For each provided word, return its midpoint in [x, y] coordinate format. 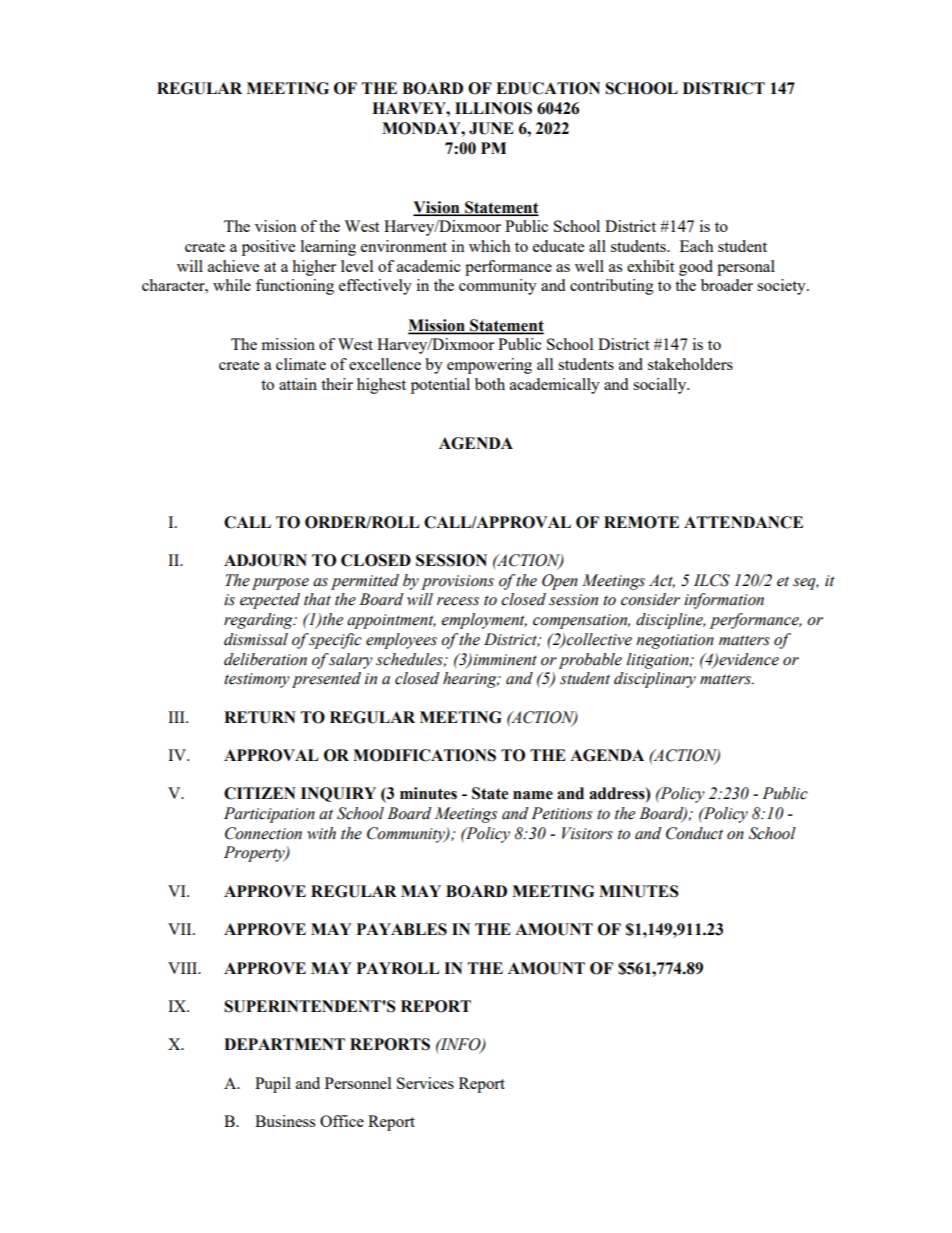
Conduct [694, 833]
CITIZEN [260, 793]
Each [696, 246]
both [490, 384]
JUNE [491, 128]
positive [268, 248]
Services [425, 1083]
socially [661, 386]
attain [298, 384]
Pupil [273, 1085]
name [533, 795]
